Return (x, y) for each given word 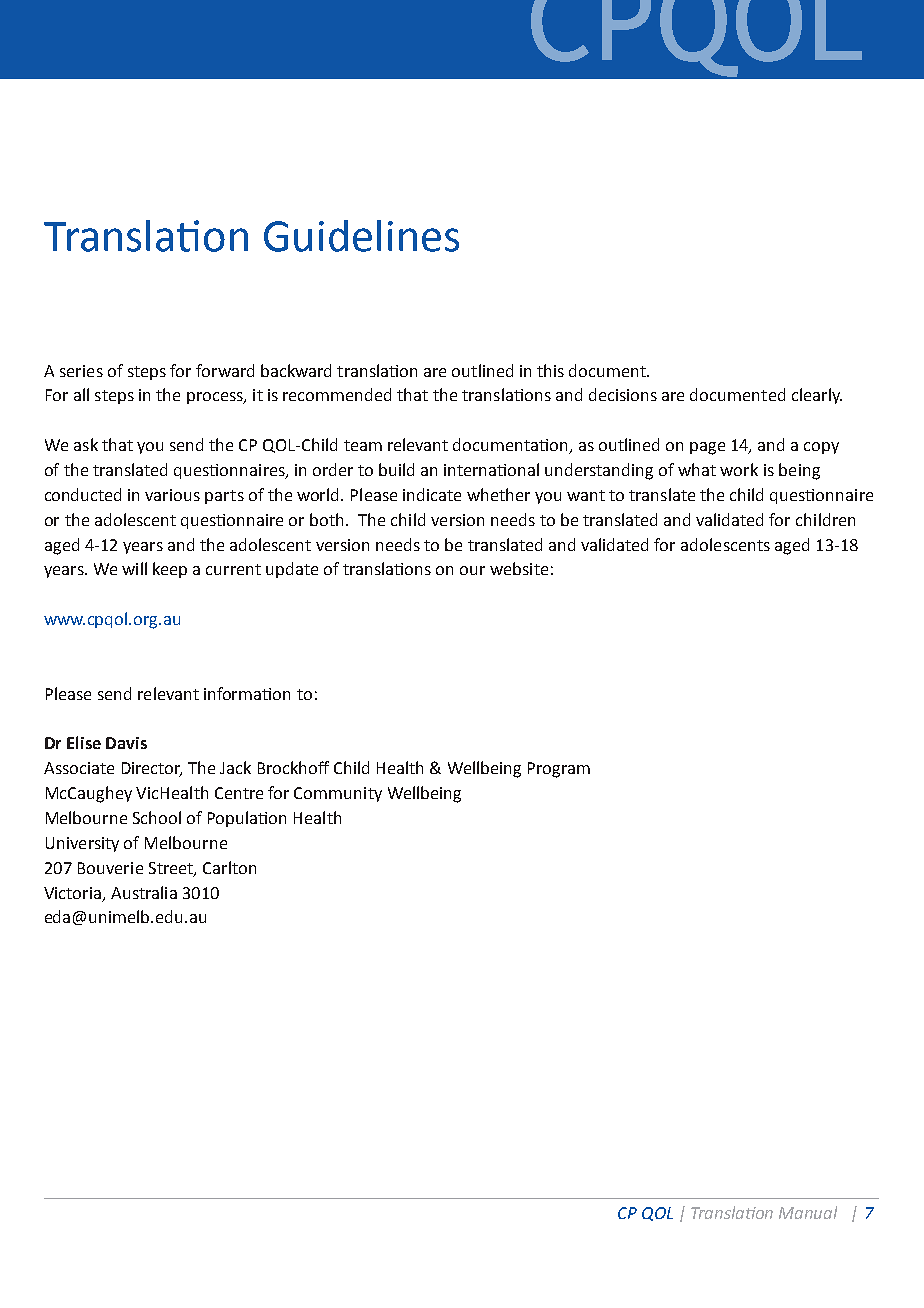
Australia (144, 892)
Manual (808, 1212)
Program (559, 770)
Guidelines (361, 236)
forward (225, 370)
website (519, 568)
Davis (126, 743)
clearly (817, 396)
